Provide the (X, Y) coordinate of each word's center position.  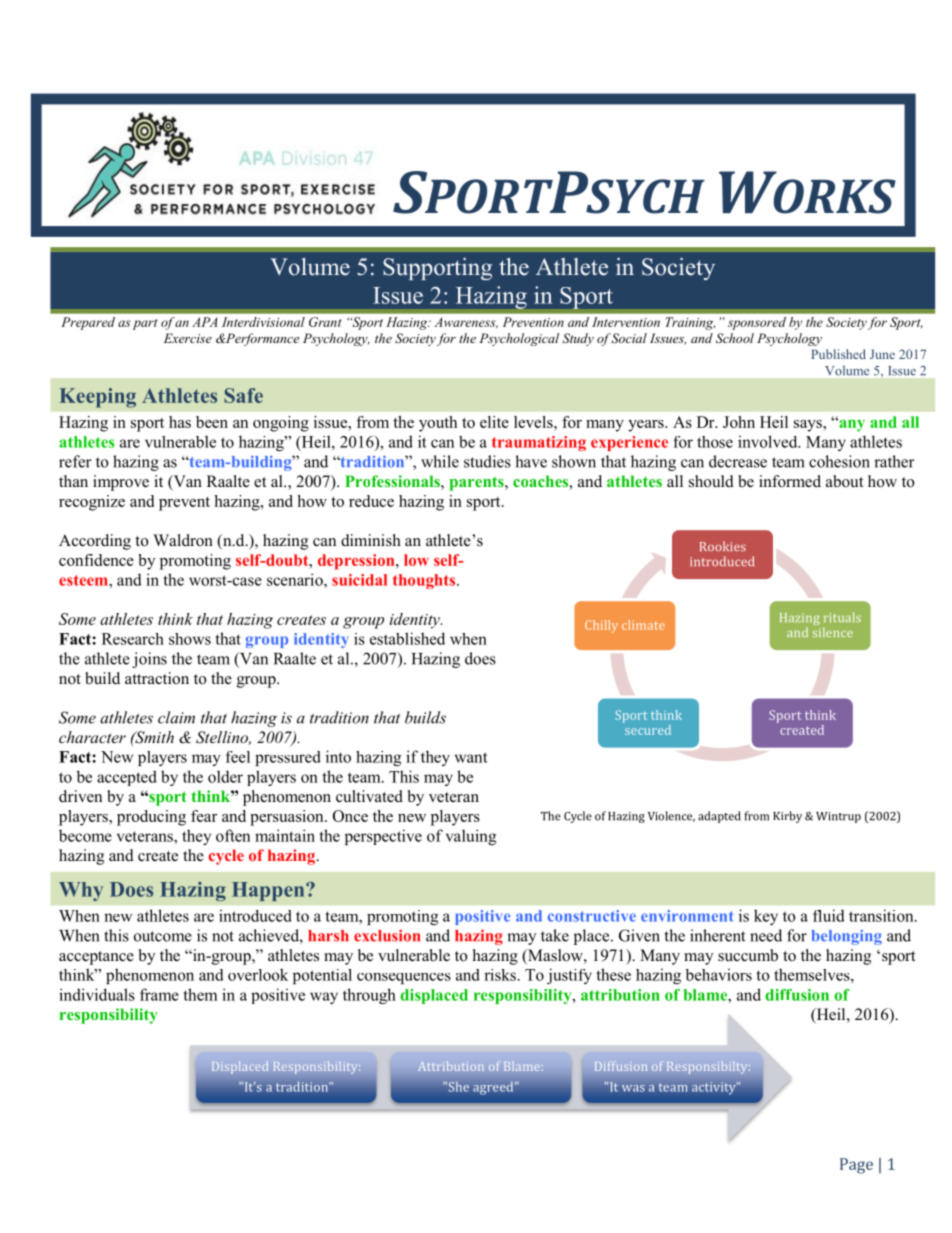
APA (204, 322)
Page (856, 1166)
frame (159, 994)
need (766, 935)
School (735, 338)
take (555, 935)
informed (790, 481)
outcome (163, 936)
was (633, 1088)
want (471, 757)
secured (647, 728)
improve (121, 483)
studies (487, 461)
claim (176, 717)
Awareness (466, 322)
